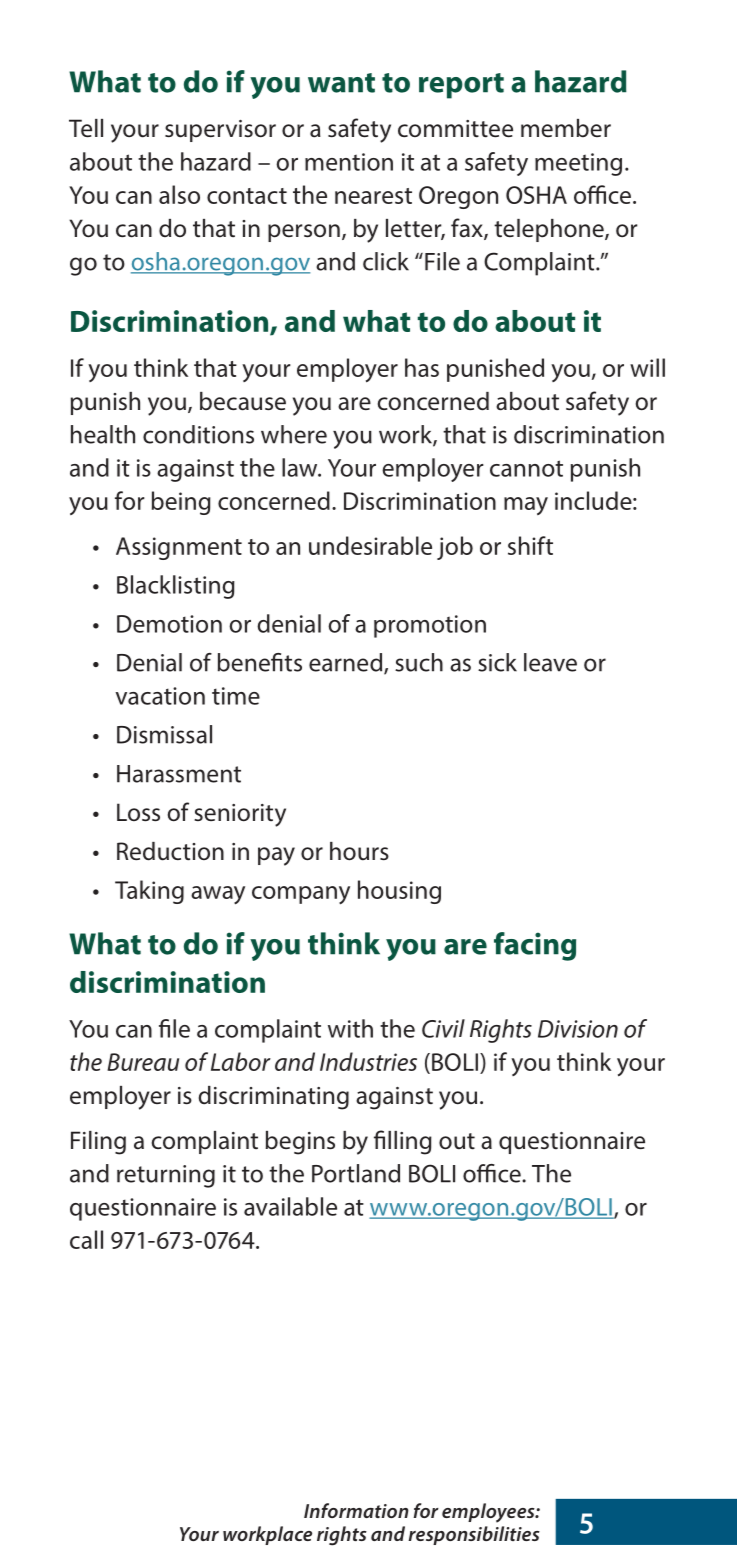  Describe the element at coordinates (138, 812) in the image. I see `Loss` at that location.
